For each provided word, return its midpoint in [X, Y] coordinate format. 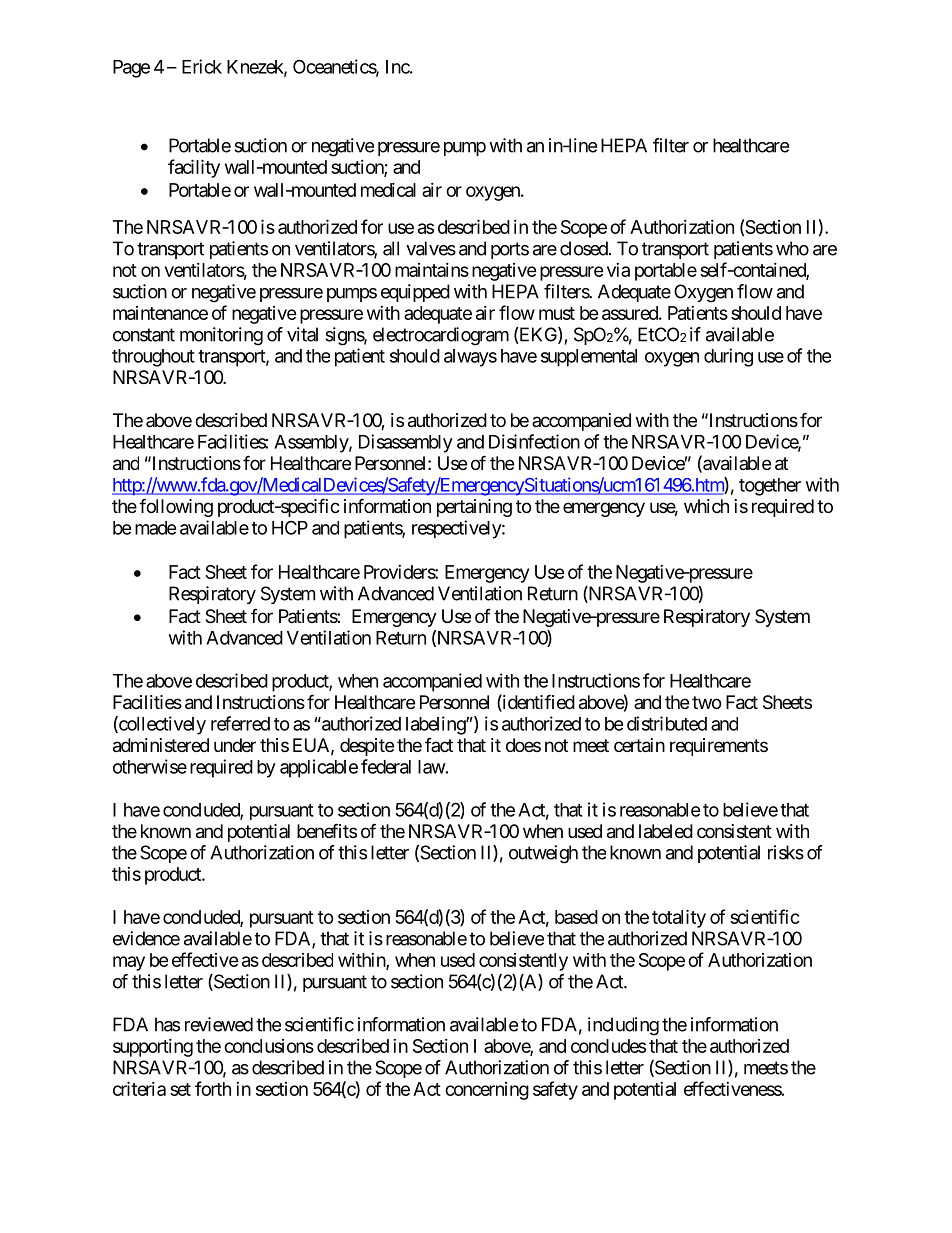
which [706, 506]
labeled [666, 831]
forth [213, 1088]
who [792, 248]
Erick [202, 66]
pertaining [474, 508]
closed [584, 248]
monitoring [221, 336]
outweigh [543, 854]
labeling [436, 725]
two [706, 702]
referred [240, 723]
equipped [415, 293]
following [176, 507]
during [728, 357]
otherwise [150, 766]
